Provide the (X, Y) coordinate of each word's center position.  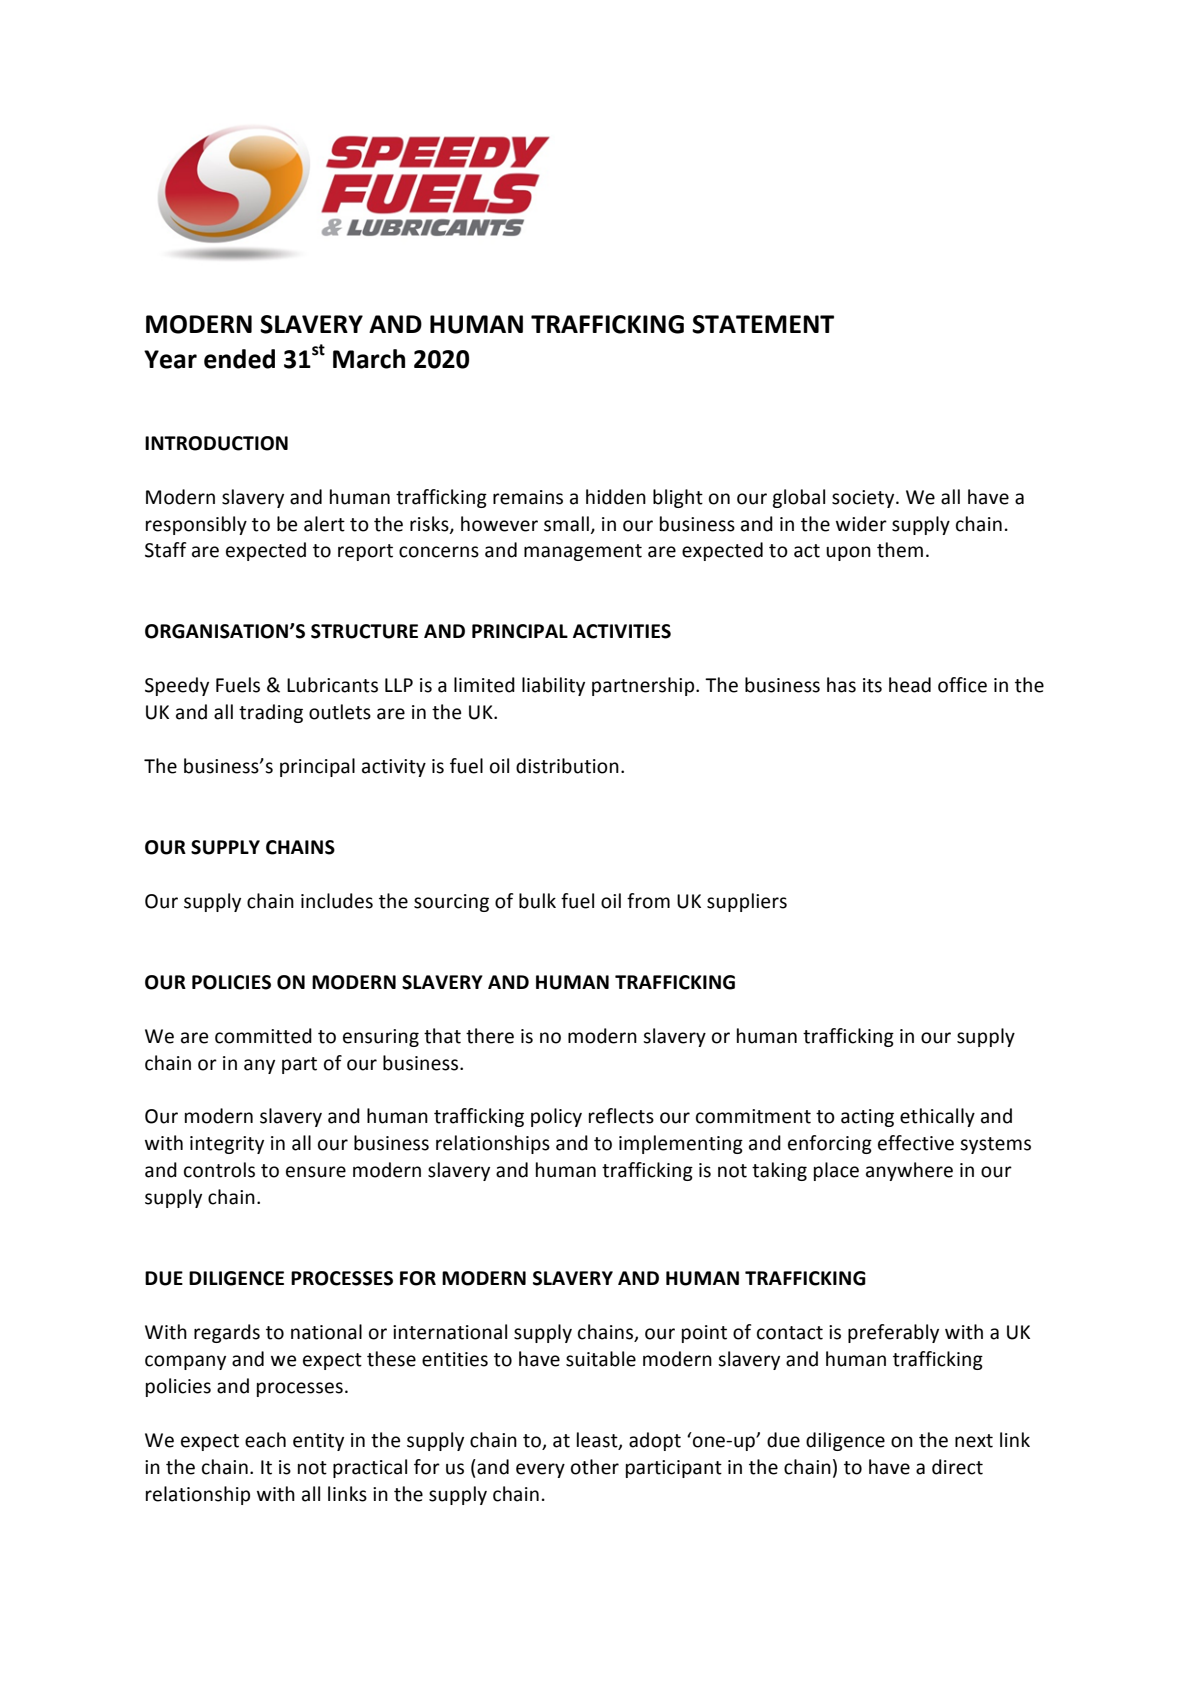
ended (239, 359)
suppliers (747, 902)
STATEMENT (763, 324)
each (265, 1440)
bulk (537, 901)
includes (337, 901)
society (864, 499)
